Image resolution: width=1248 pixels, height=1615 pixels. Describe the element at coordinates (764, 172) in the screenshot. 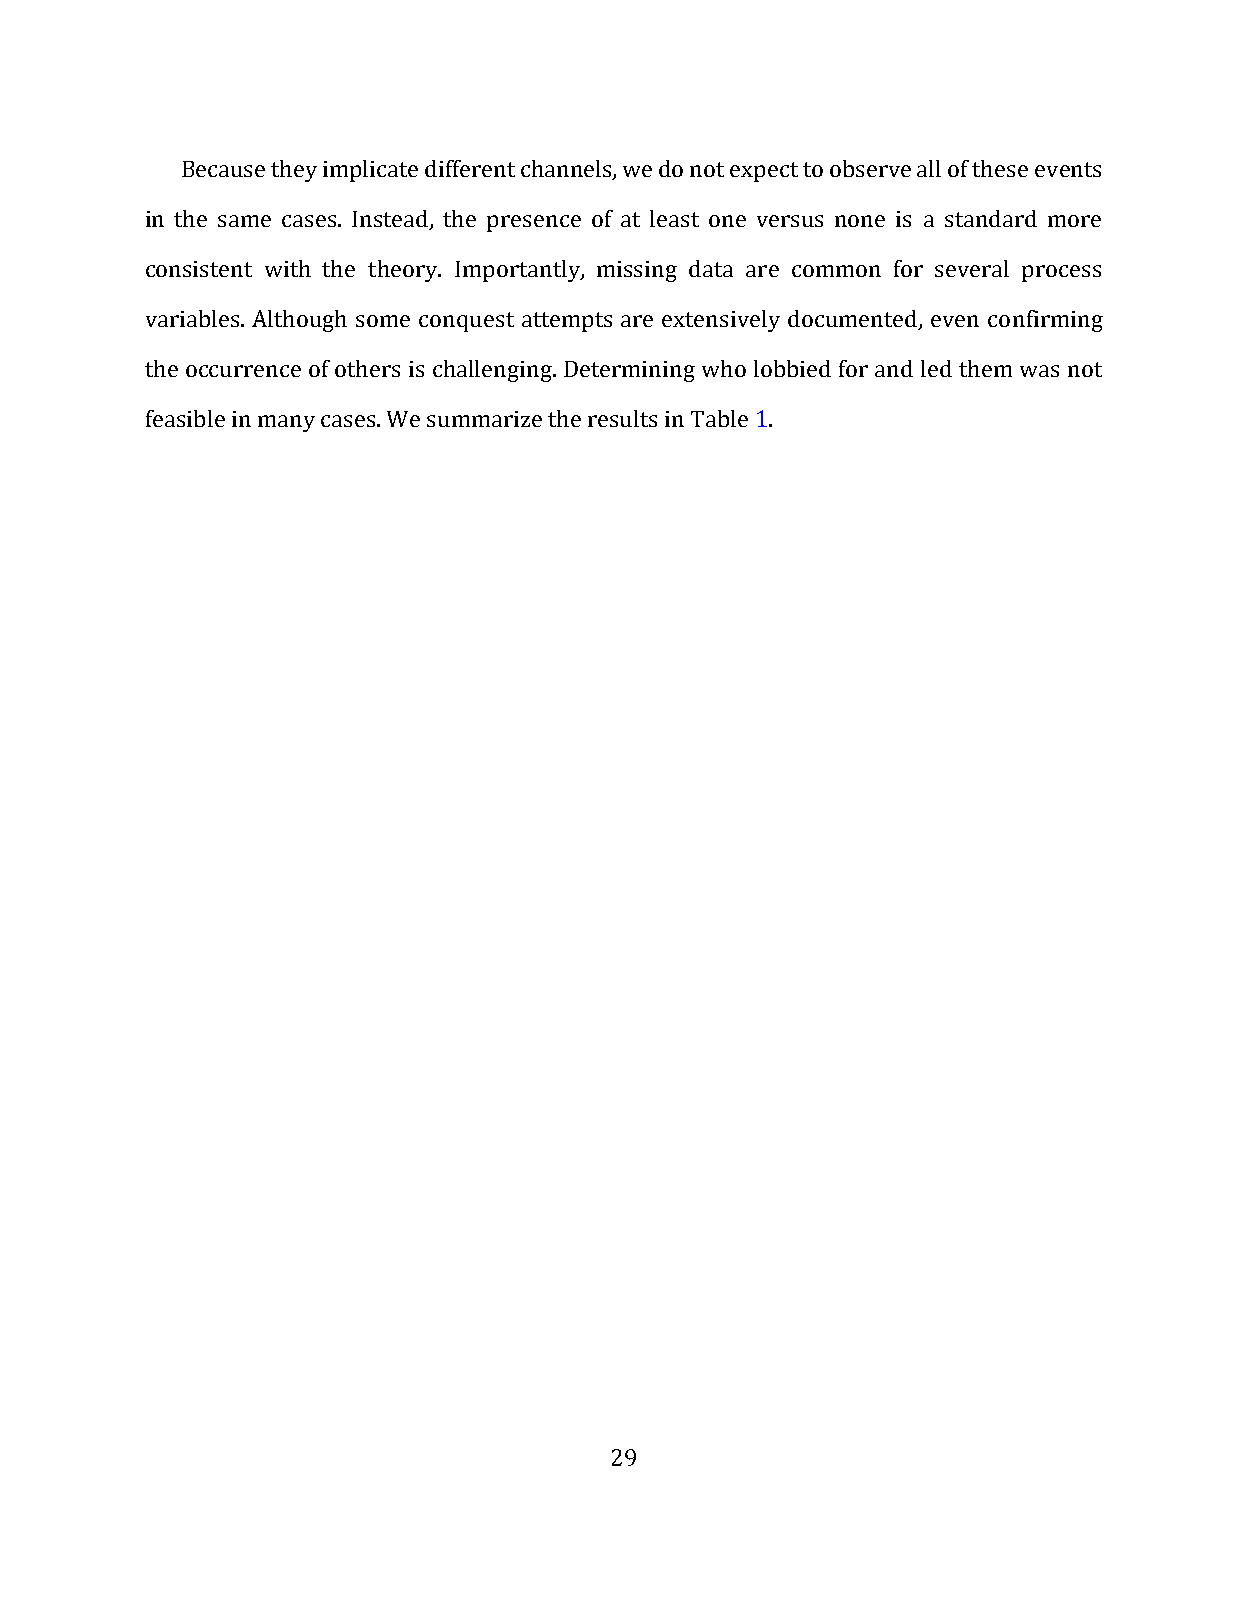

I see `expect` at that location.
